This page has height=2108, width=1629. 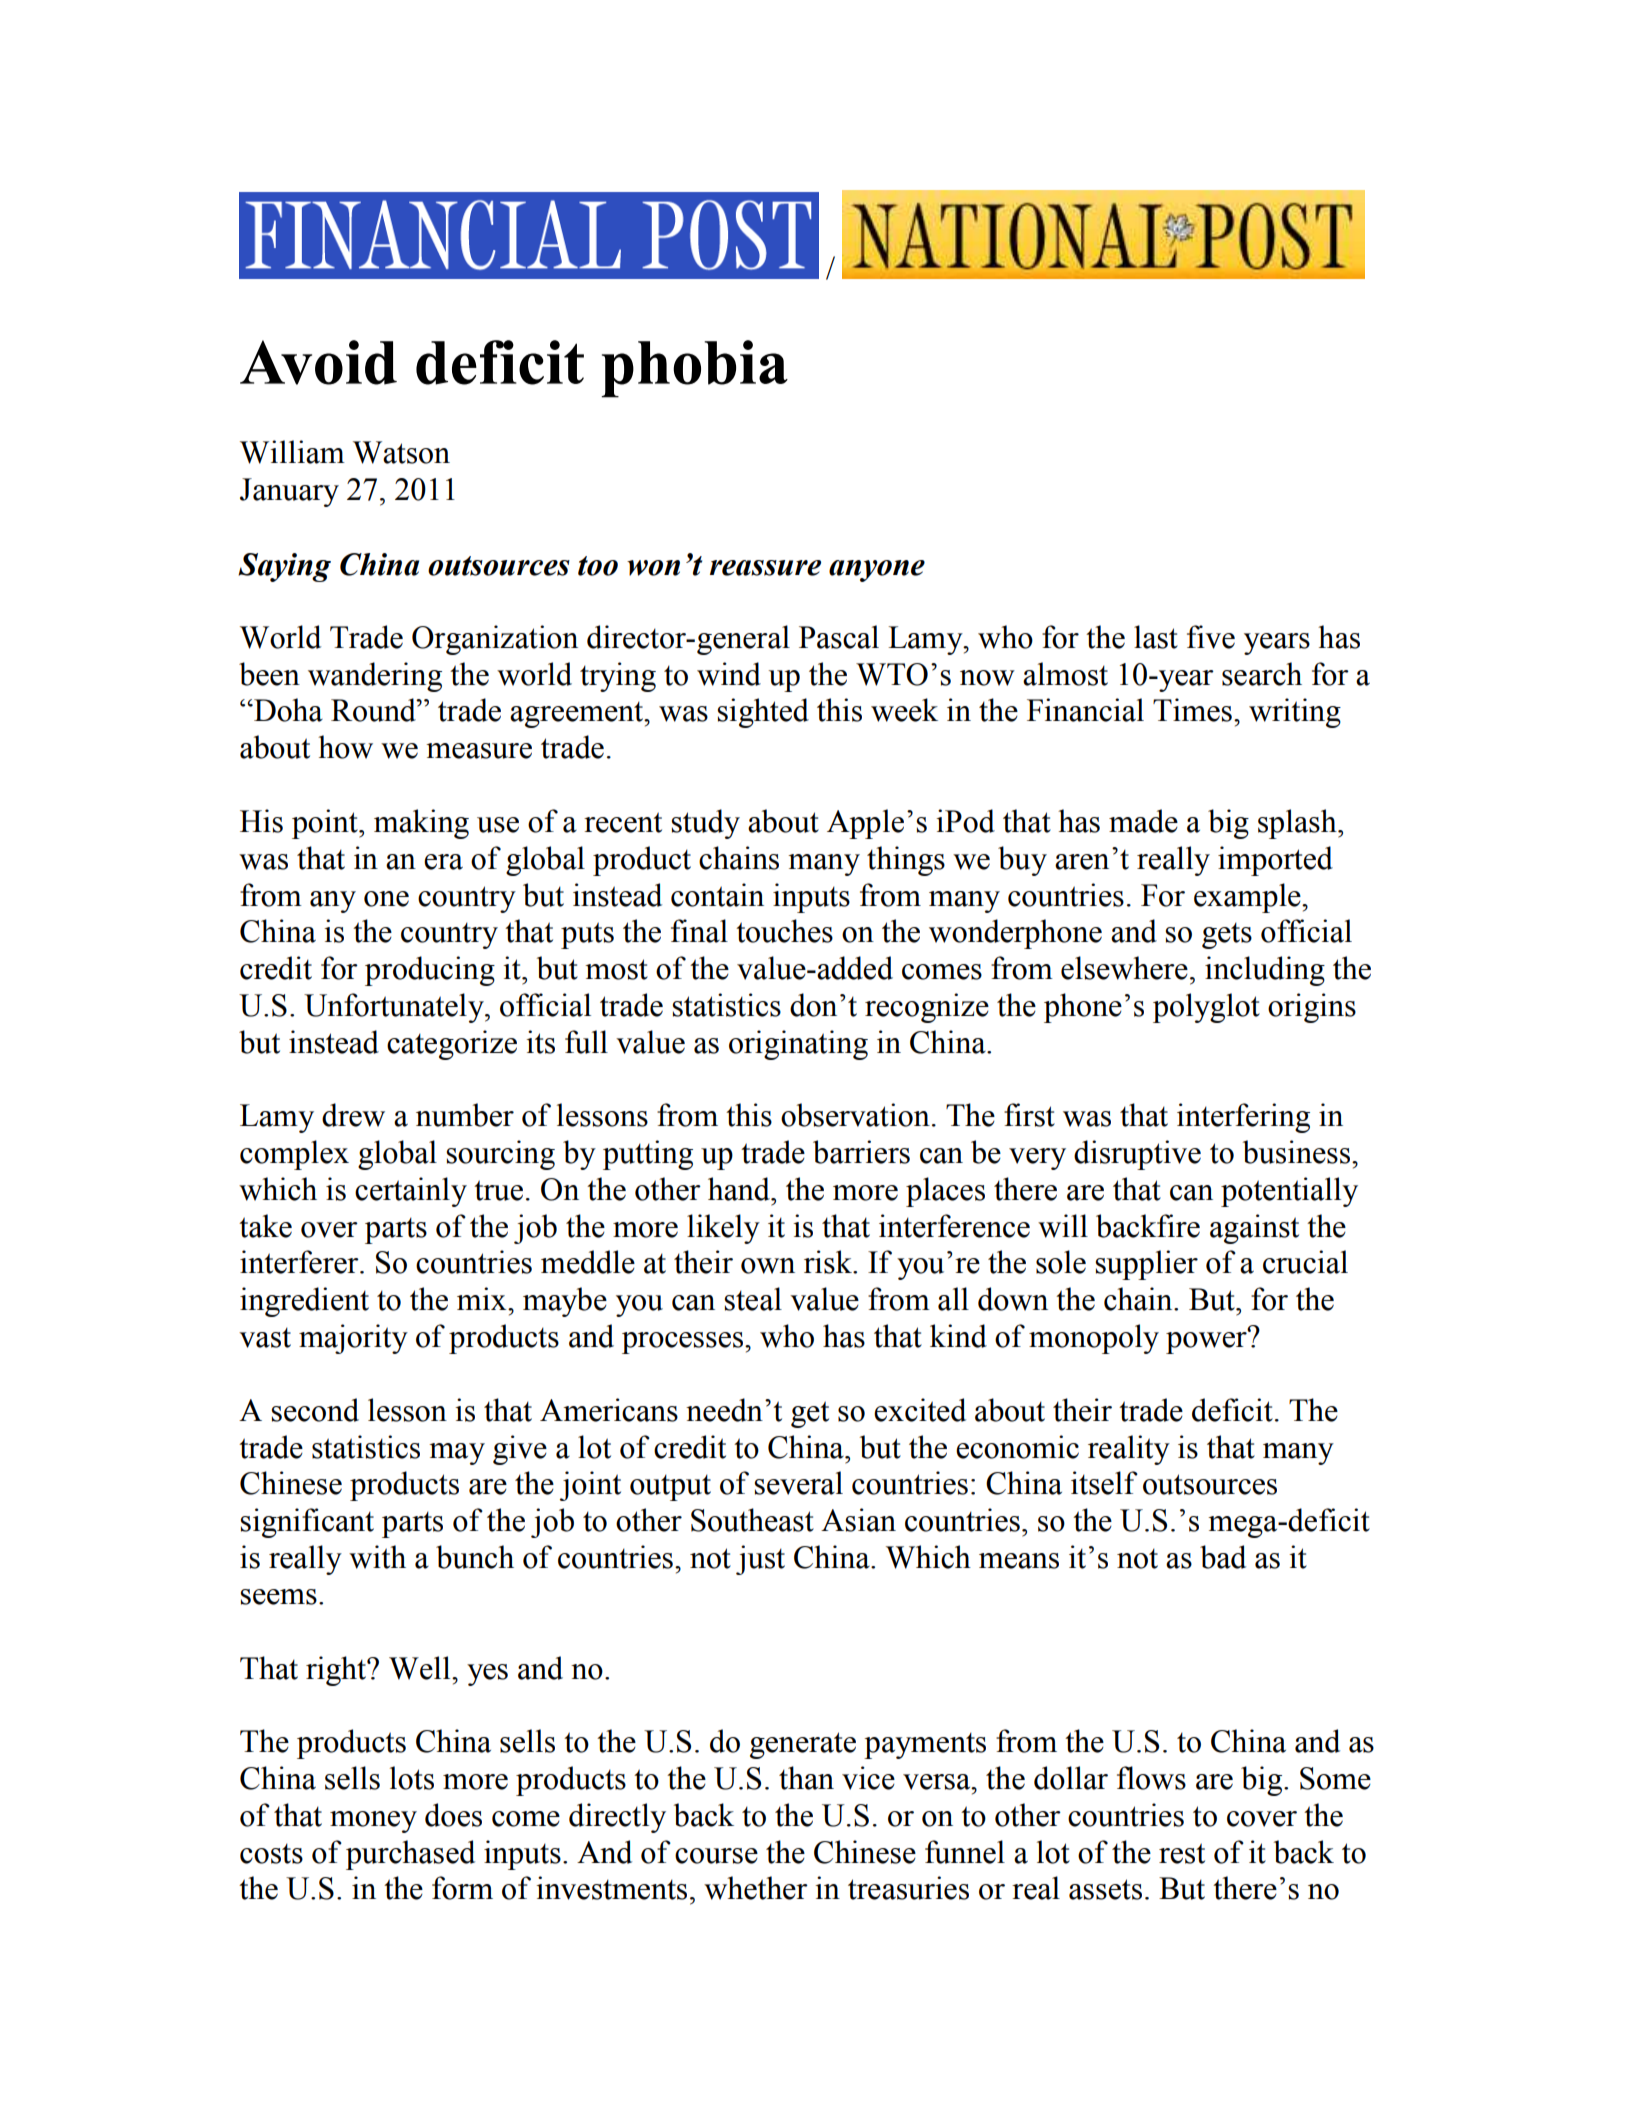 What do you see at coordinates (694, 369) in the page?
I see `phobia` at bounding box center [694, 369].
